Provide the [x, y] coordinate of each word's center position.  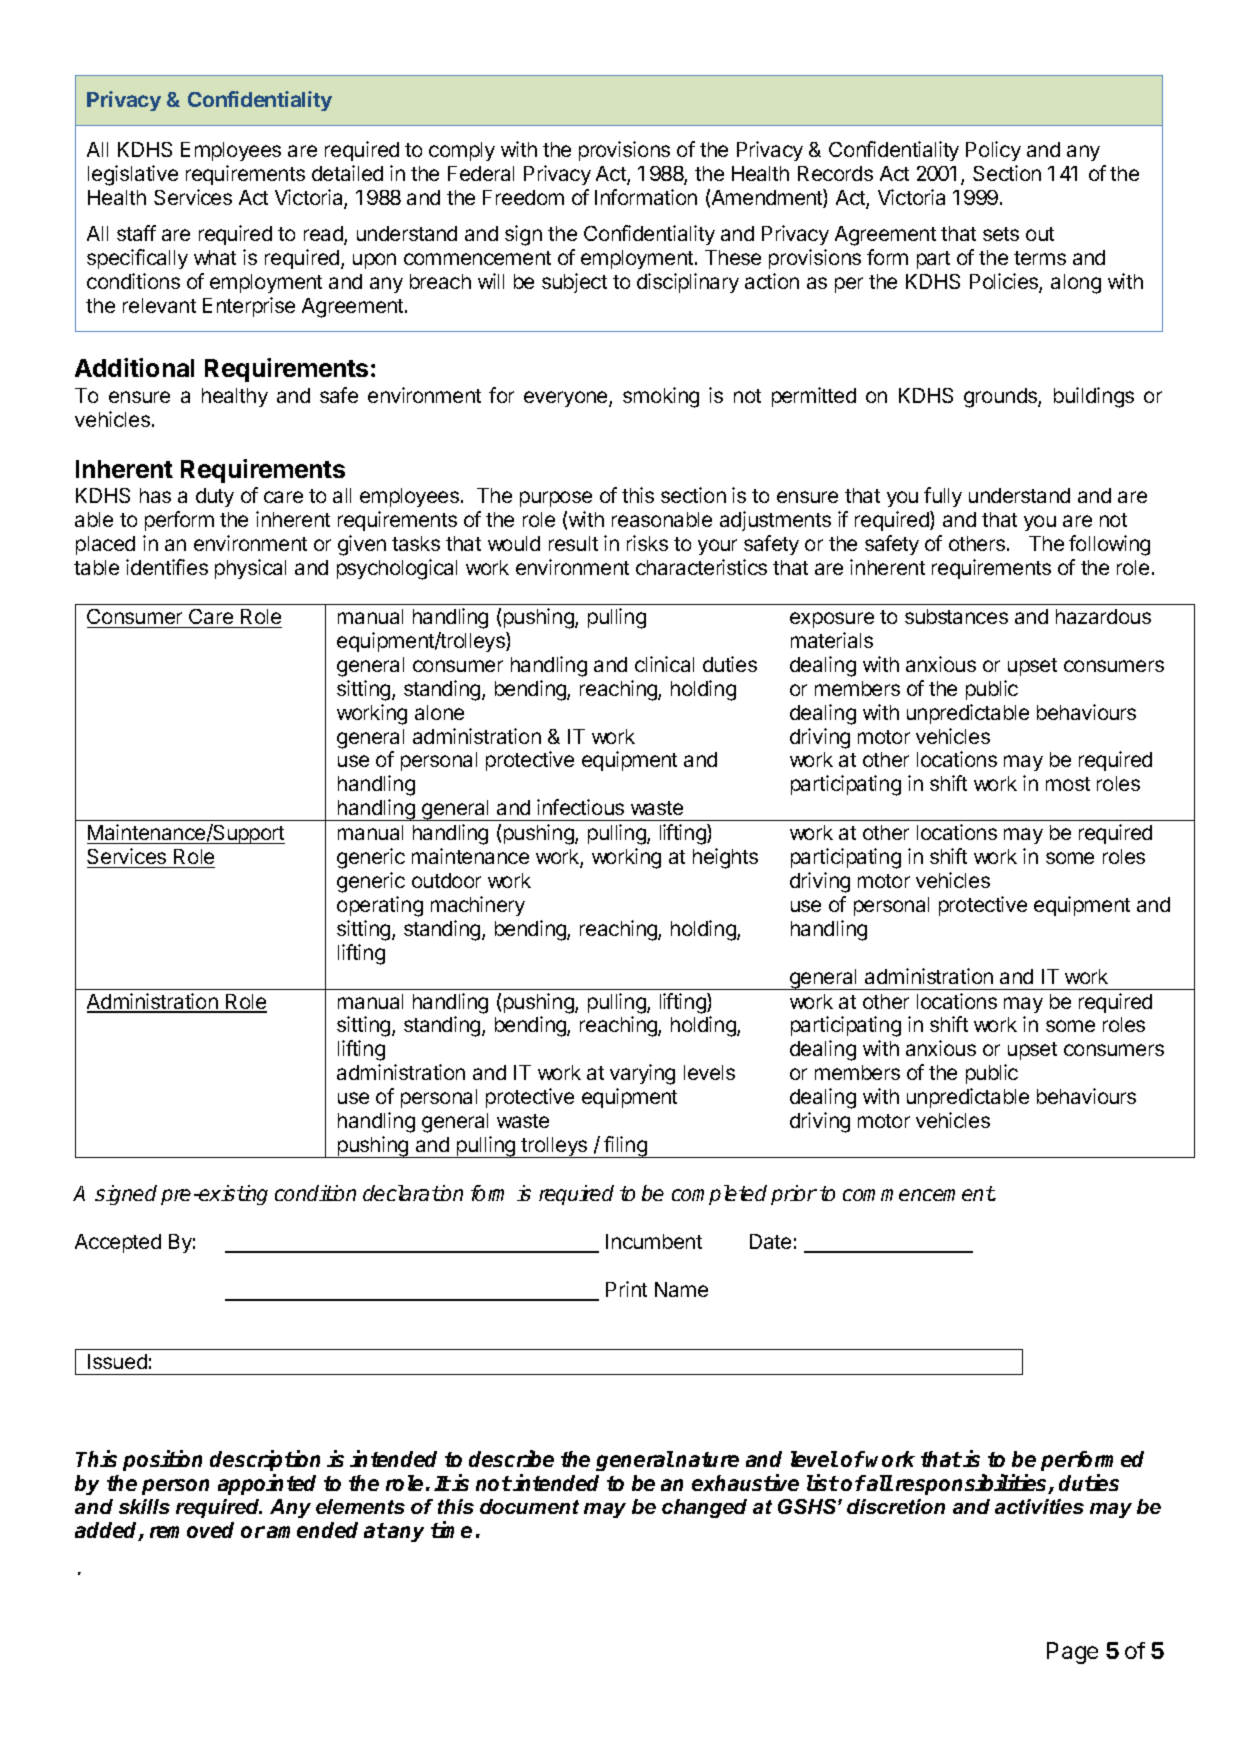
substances [956, 616]
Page [1072, 1653]
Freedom [523, 197]
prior [794, 1195]
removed [192, 1530]
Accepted [118, 1243]
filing [625, 1147]
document [529, 1506]
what [215, 257]
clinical [664, 664]
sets [1001, 234]
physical [250, 569]
